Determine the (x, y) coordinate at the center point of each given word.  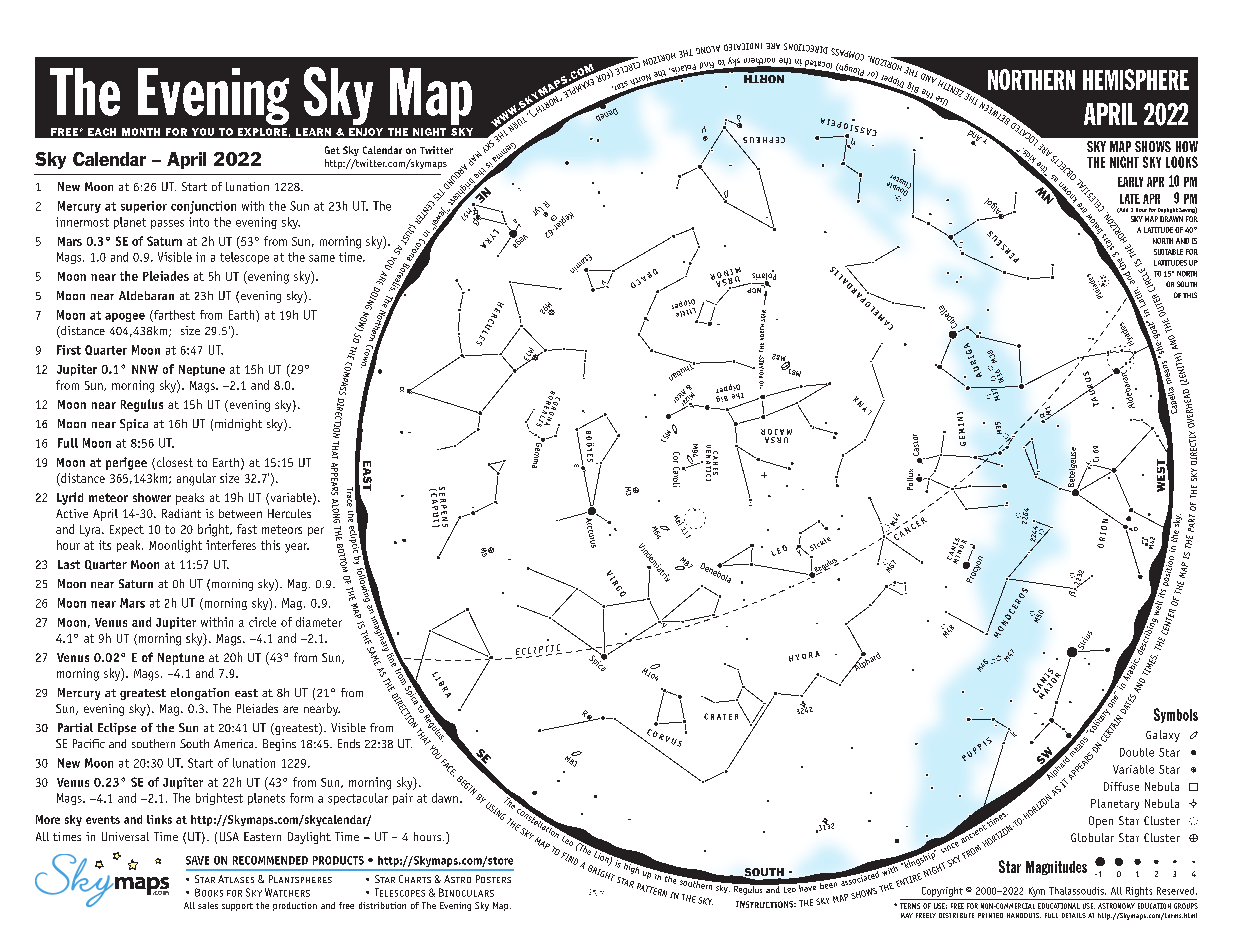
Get (332, 150)
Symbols (1176, 715)
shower (152, 497)
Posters (493, 879)
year (297, 548)
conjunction (203, 207)
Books (209, 892)
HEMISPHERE (1136, 79)
